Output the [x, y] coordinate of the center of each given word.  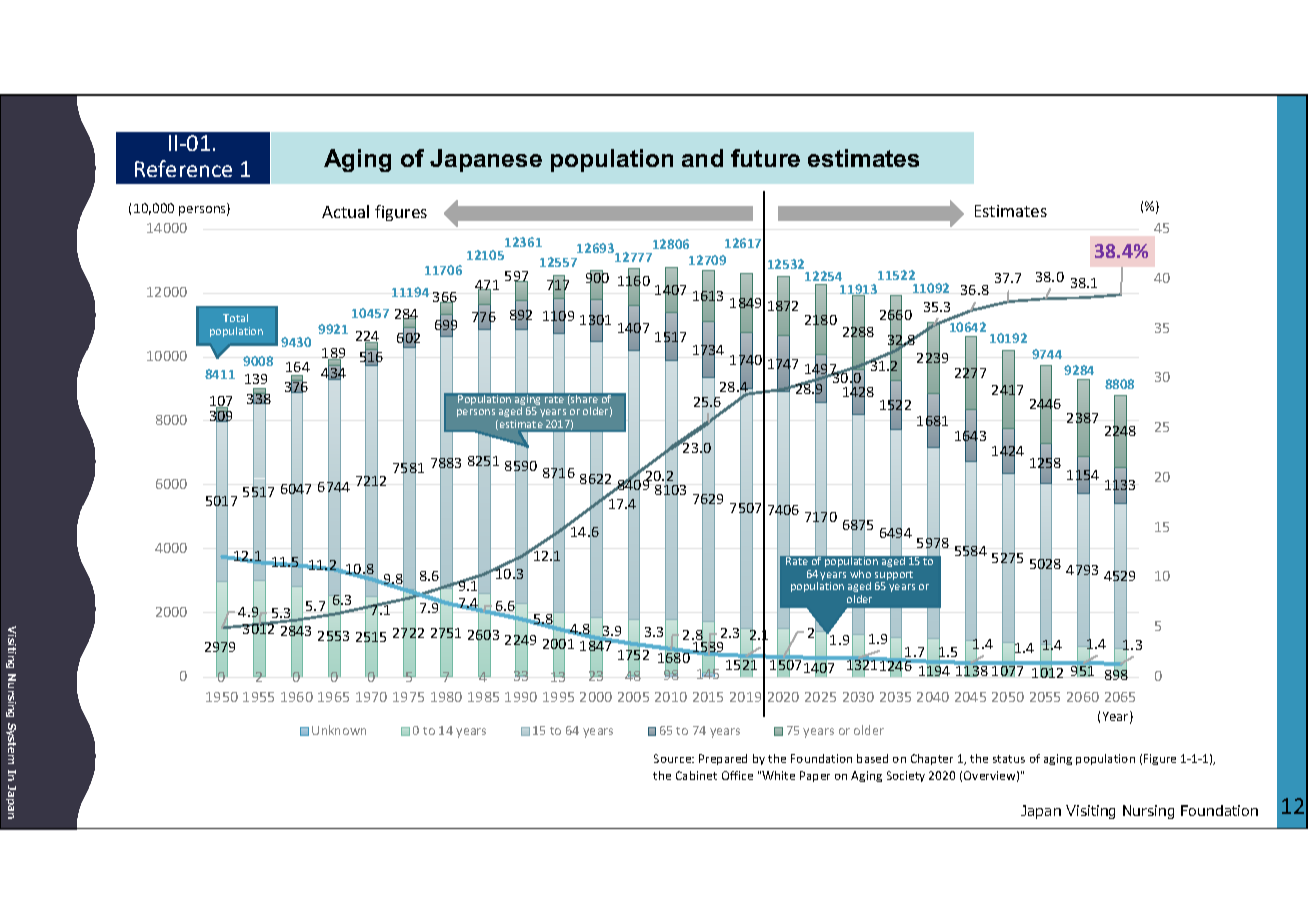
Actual [345, 211]
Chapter [932, 759]
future [765, 158]
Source [674, 758]
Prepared [723, 759]
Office [737, 775]
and [702, 158]
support [894, 577]
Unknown [339, 730]
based [872, 758]
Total [235, 318]
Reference [183, 168]
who [860, 574]
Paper [815, 776]
